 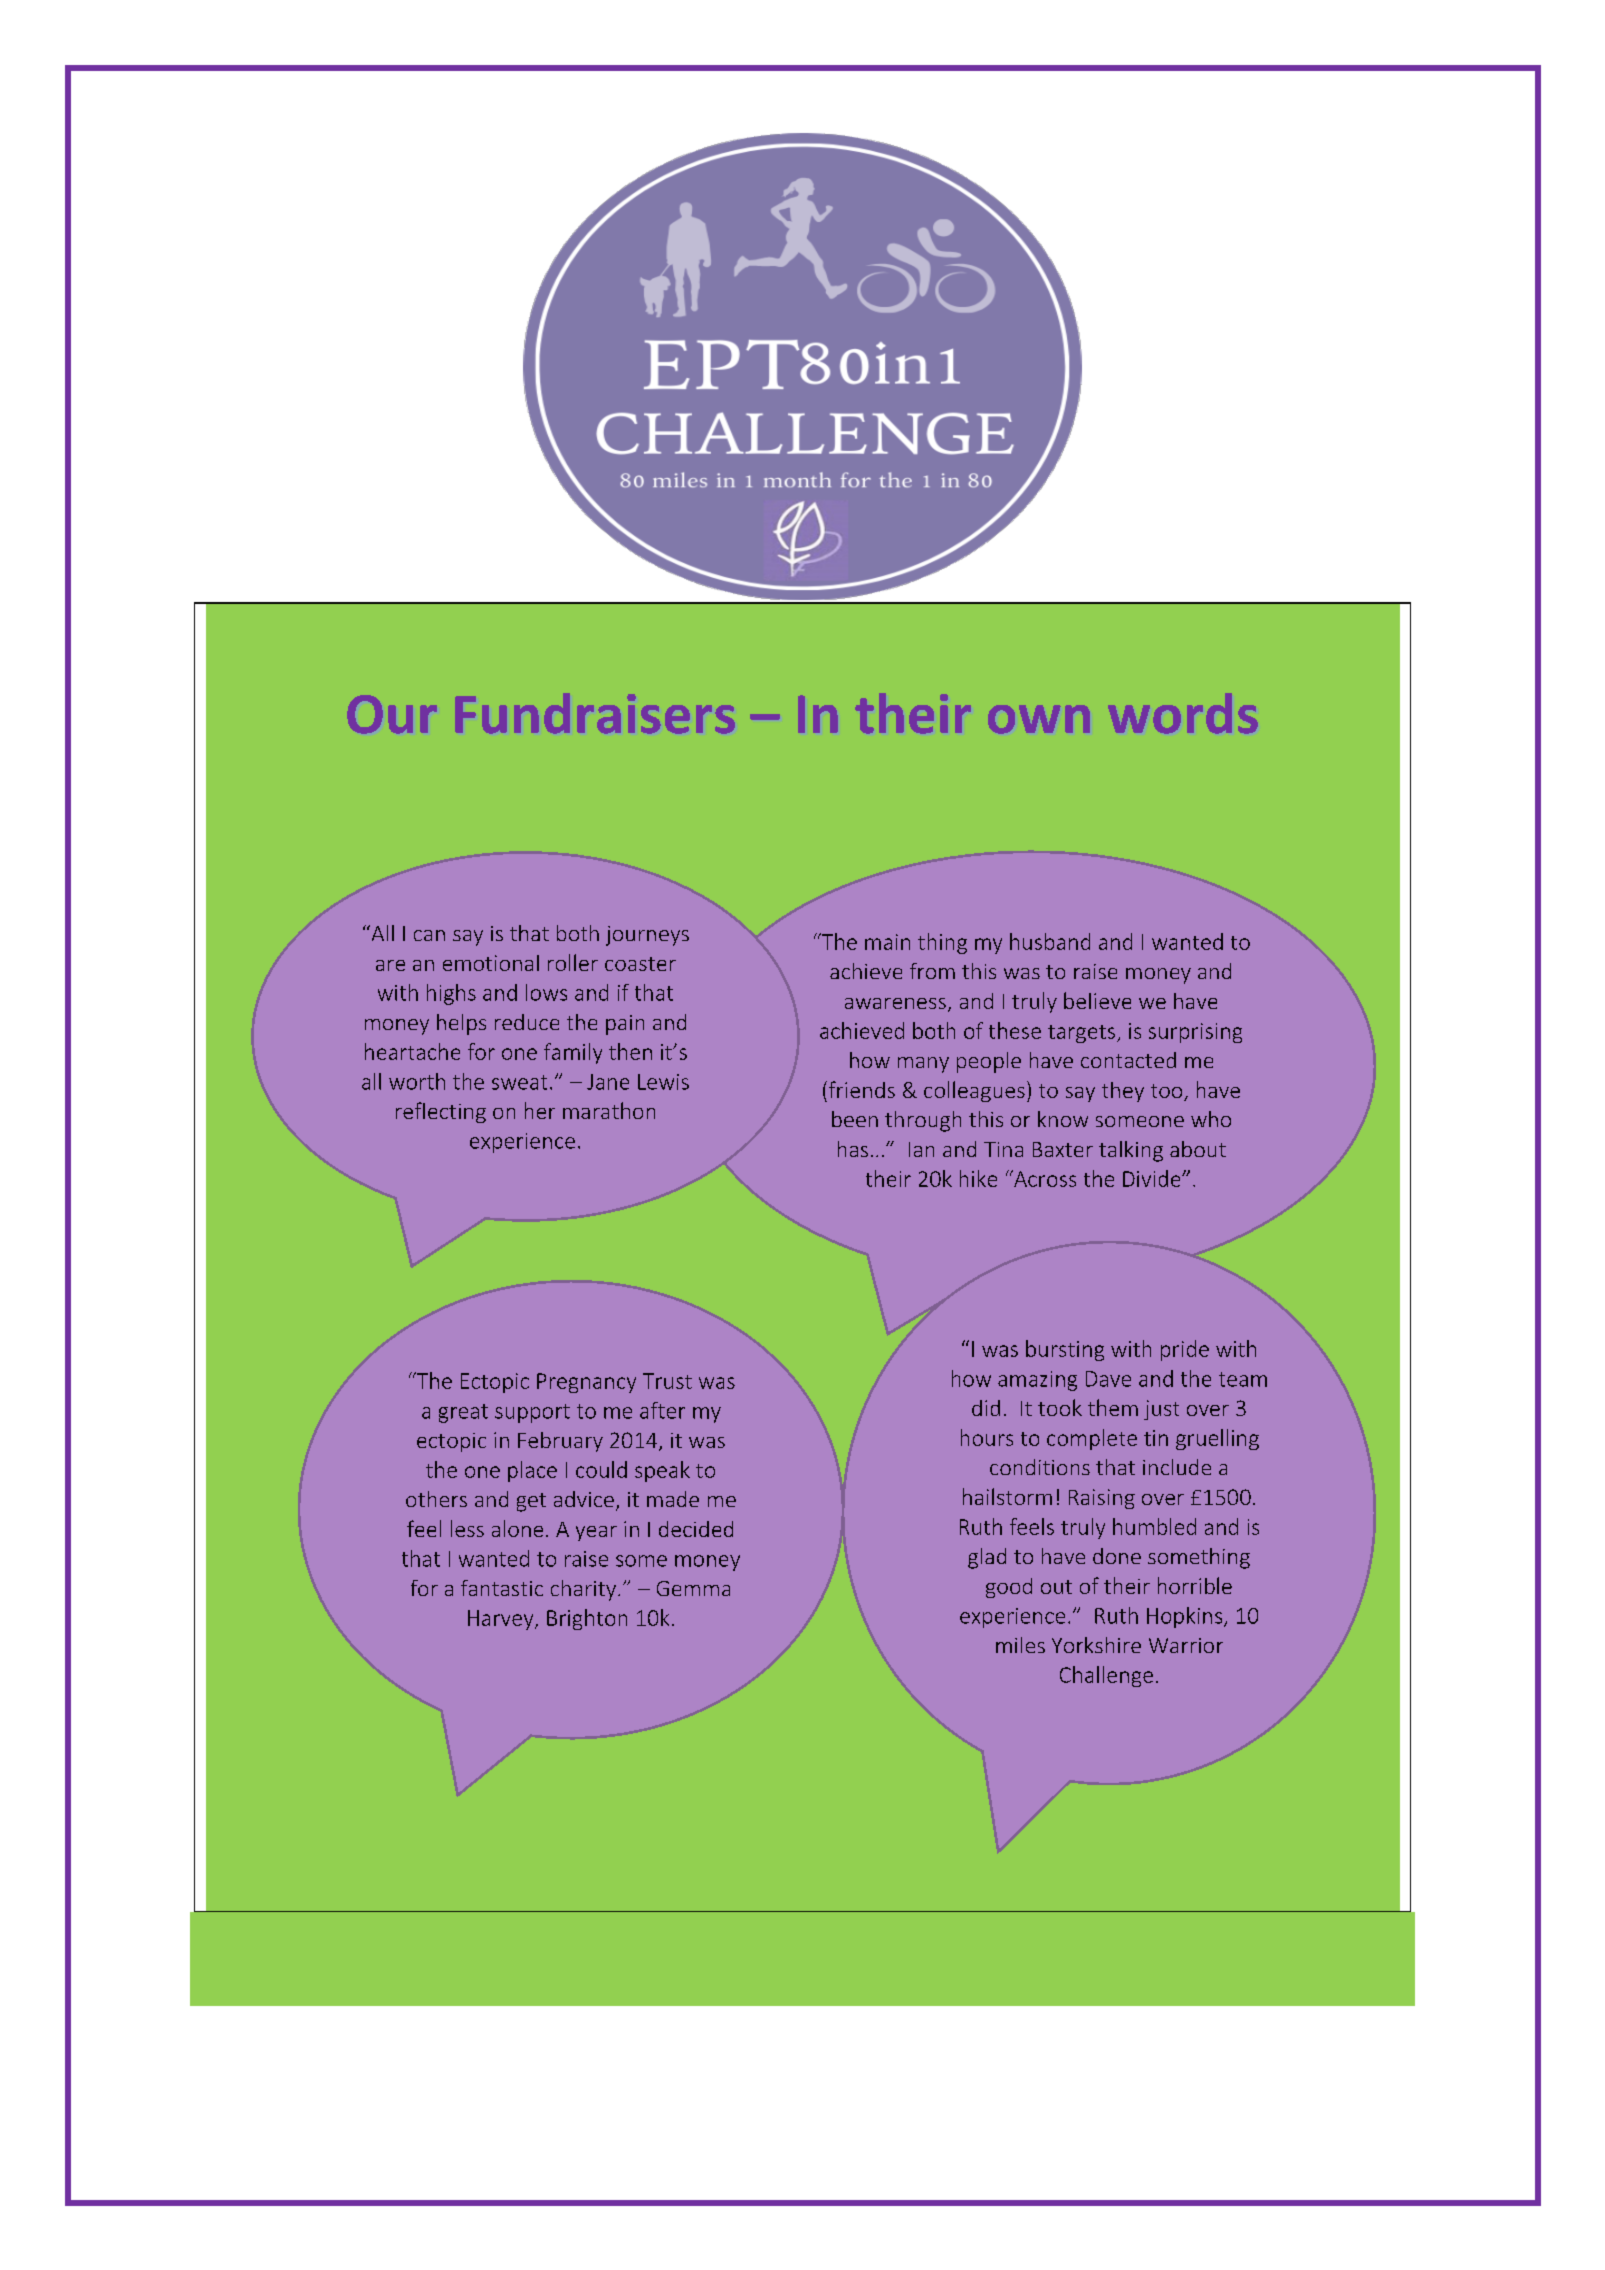 What do you see at coordinates (887, 942) in the page?
I see `main` at bounding box center [887, 942].
